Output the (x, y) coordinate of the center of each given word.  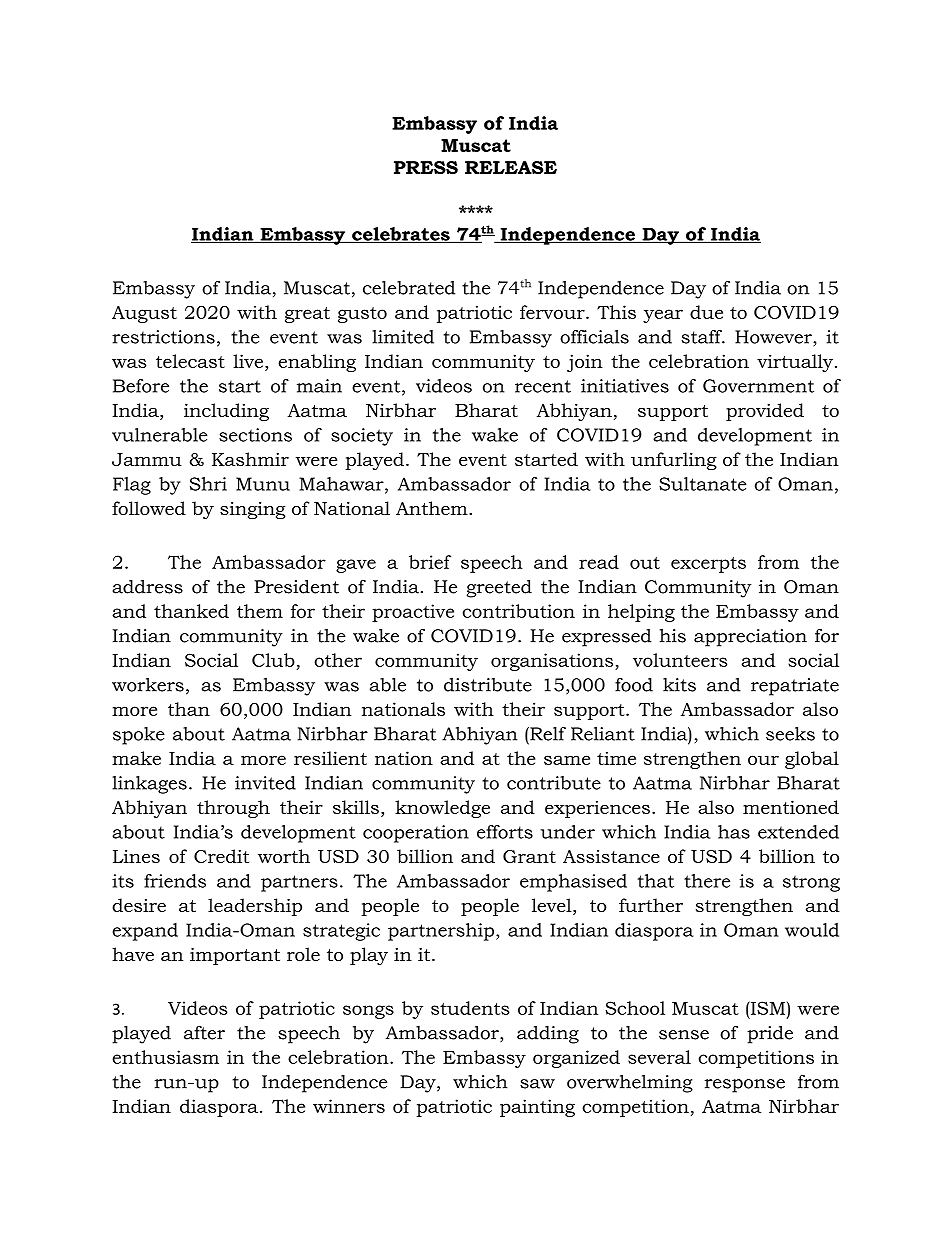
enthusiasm (165, 1057)
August (144, 314)
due (706, 312)
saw (537, 1084)
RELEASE (511, 167)
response (745, 1086)
